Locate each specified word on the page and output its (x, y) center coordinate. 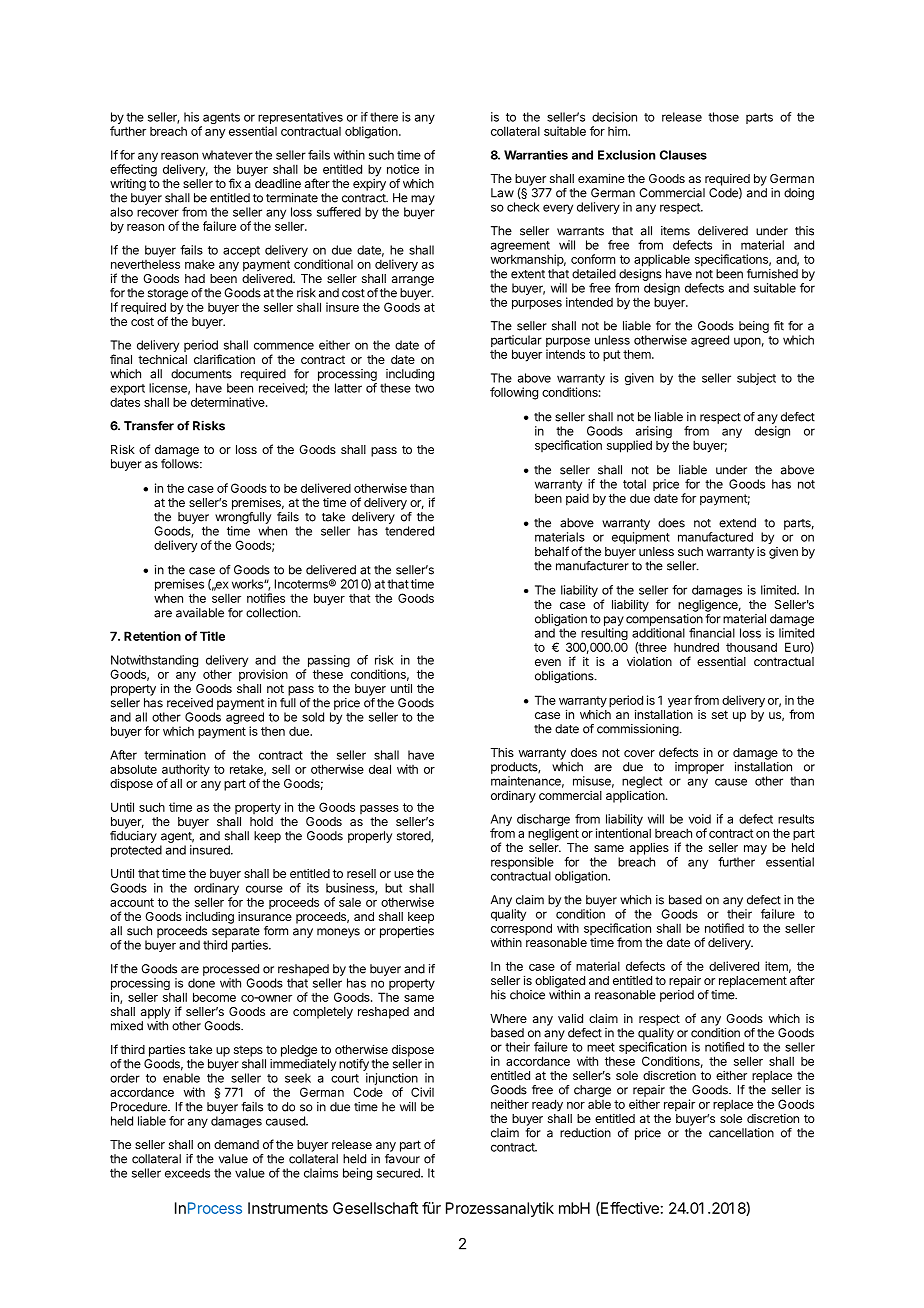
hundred (696, 647)
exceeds (187, 1173)
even (548, 662)
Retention (152, 636)
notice (403, 169)
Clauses (683, 155)
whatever (227, 155)
